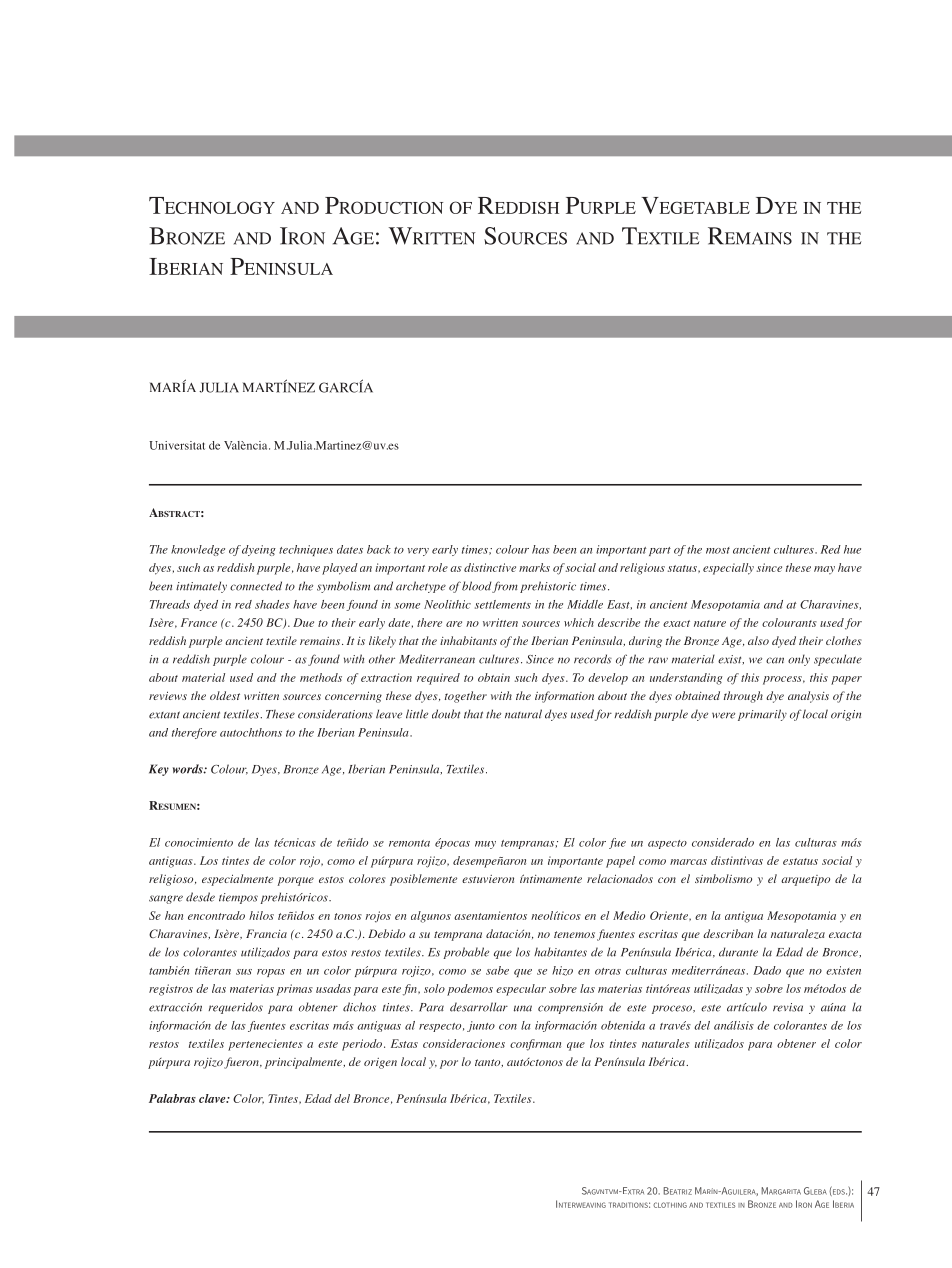 The image size is (952, 1268). Describe the element at coordinates (503, 604) in the screenshot. I see `settlements` at that location.
